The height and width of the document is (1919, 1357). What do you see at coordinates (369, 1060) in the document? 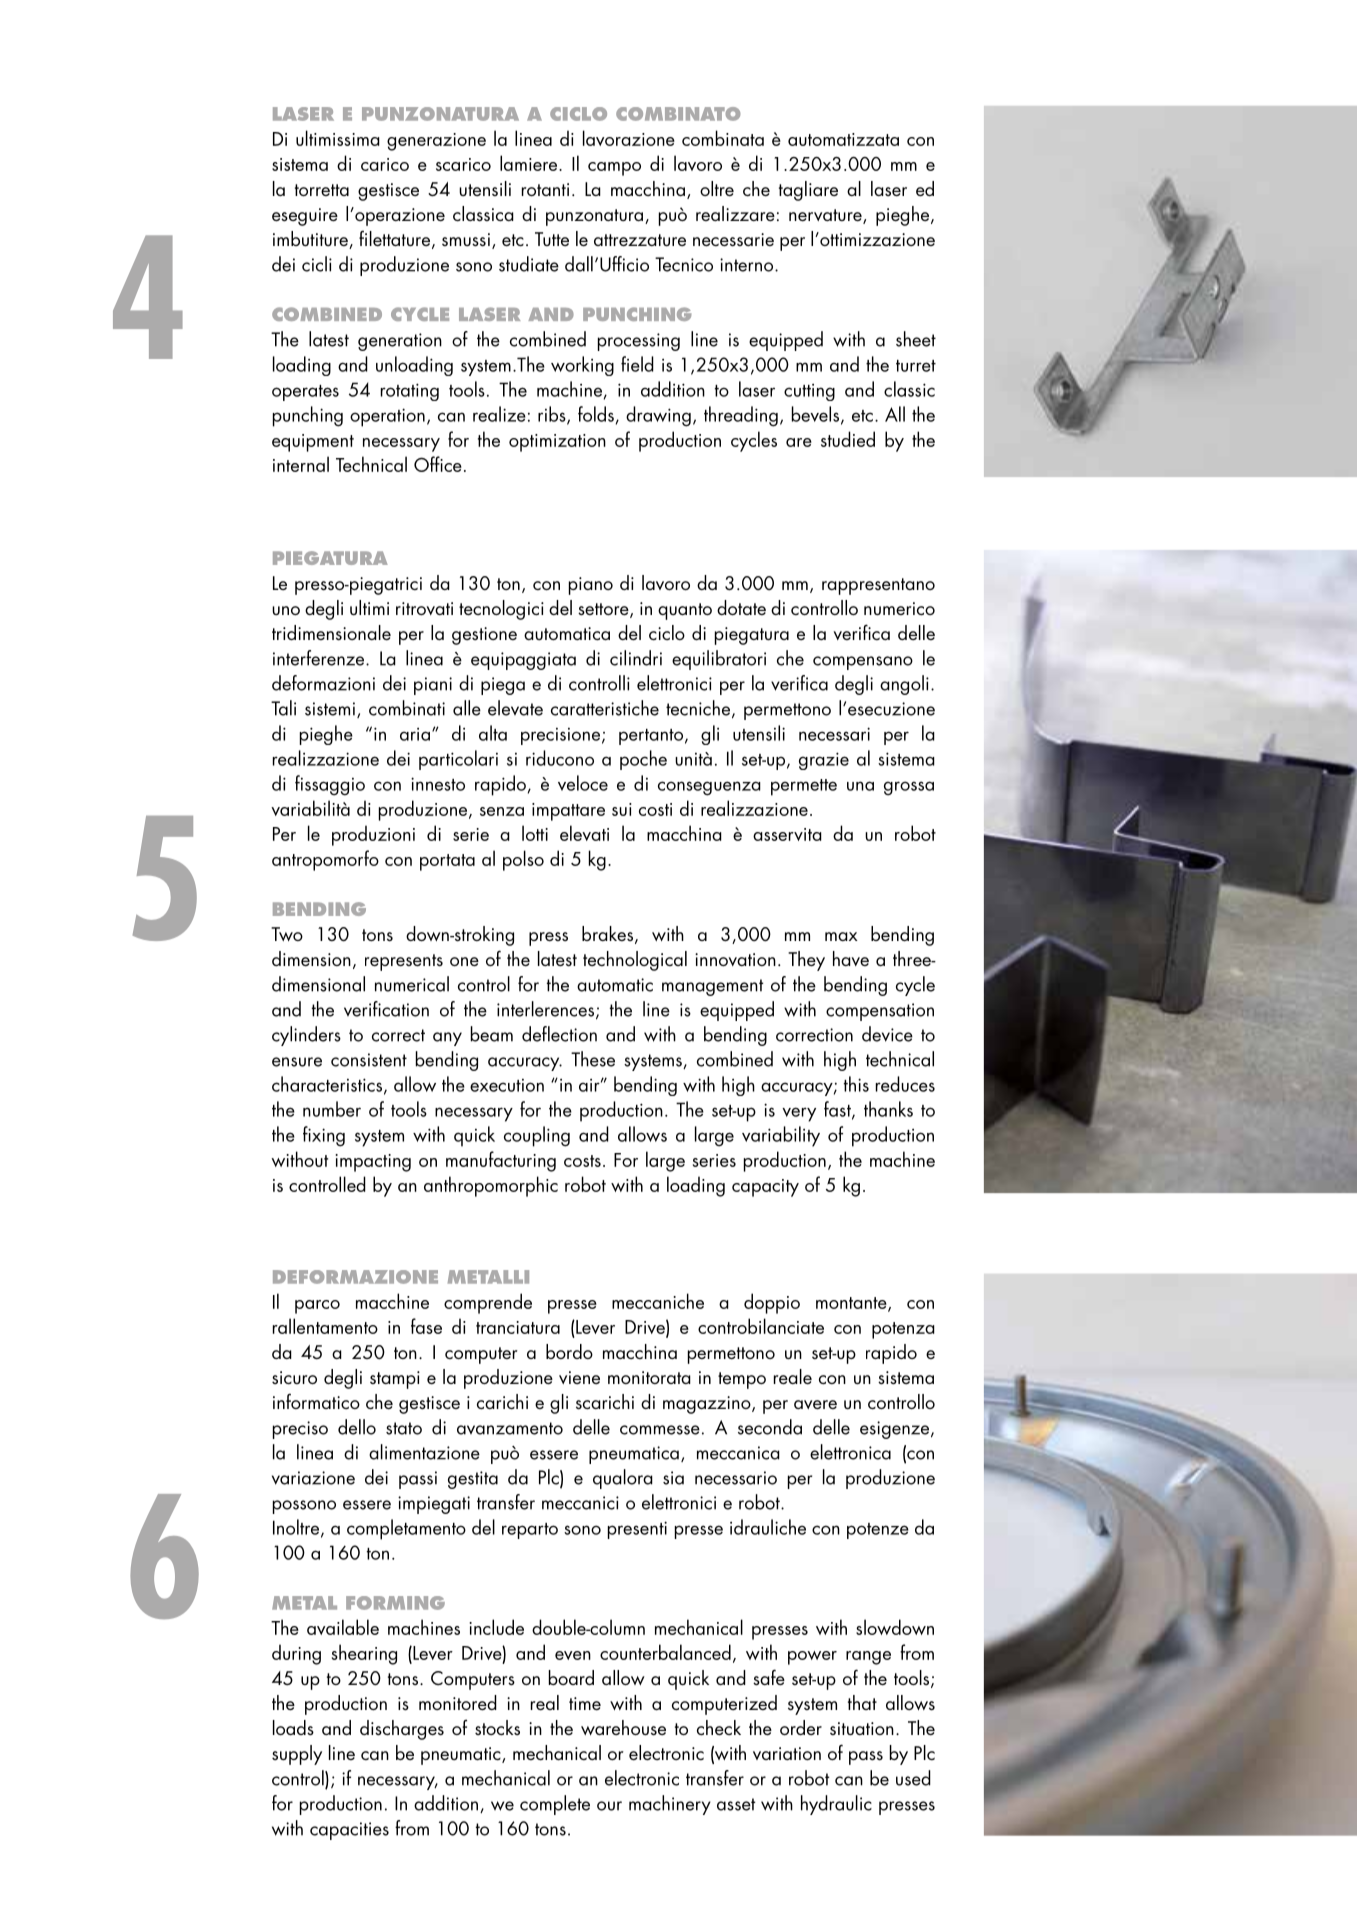
I see `consistent` at bounding box center [369, 1060].
